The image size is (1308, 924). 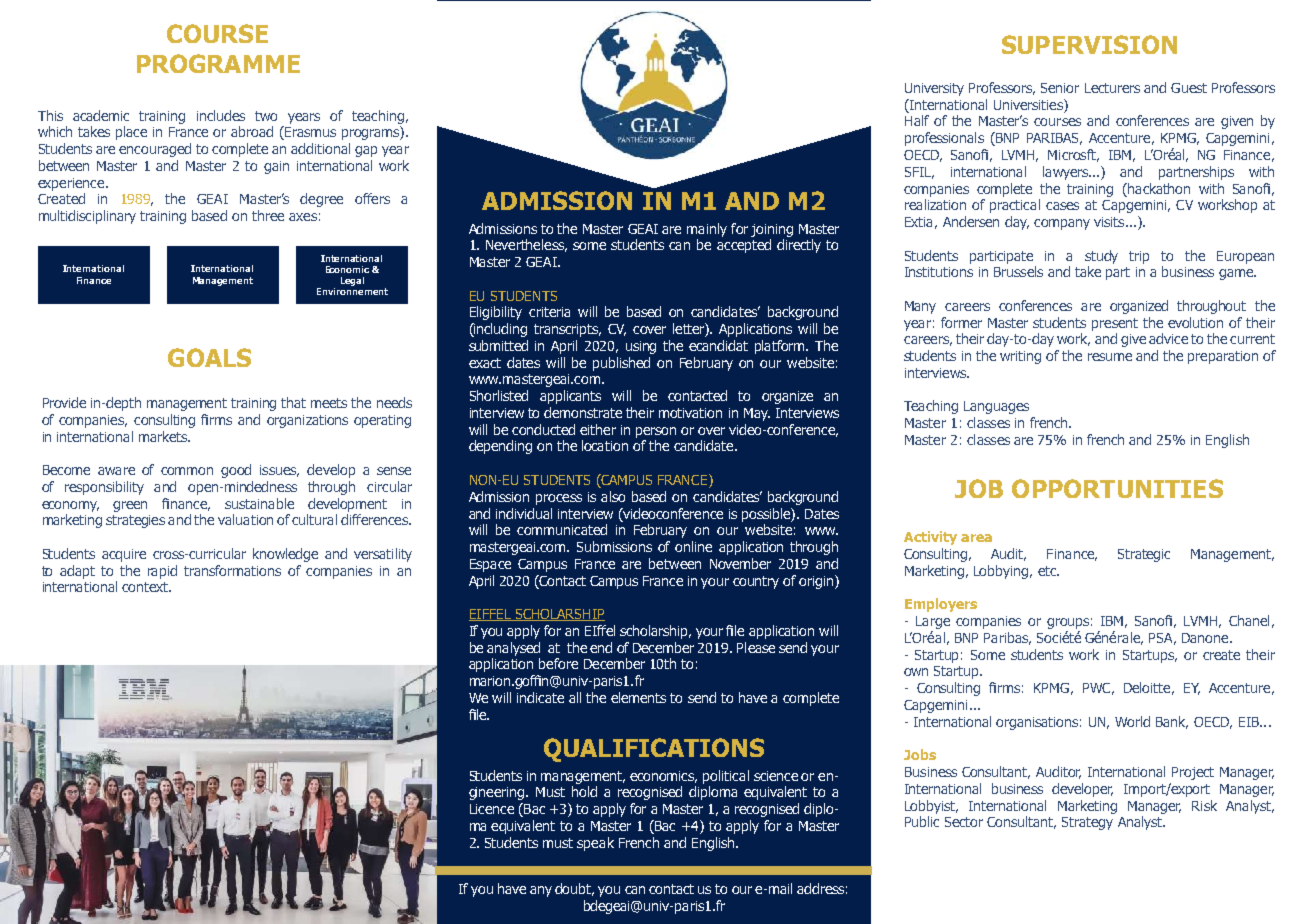 I want to click on Licence, so click(x=492, y=809).
